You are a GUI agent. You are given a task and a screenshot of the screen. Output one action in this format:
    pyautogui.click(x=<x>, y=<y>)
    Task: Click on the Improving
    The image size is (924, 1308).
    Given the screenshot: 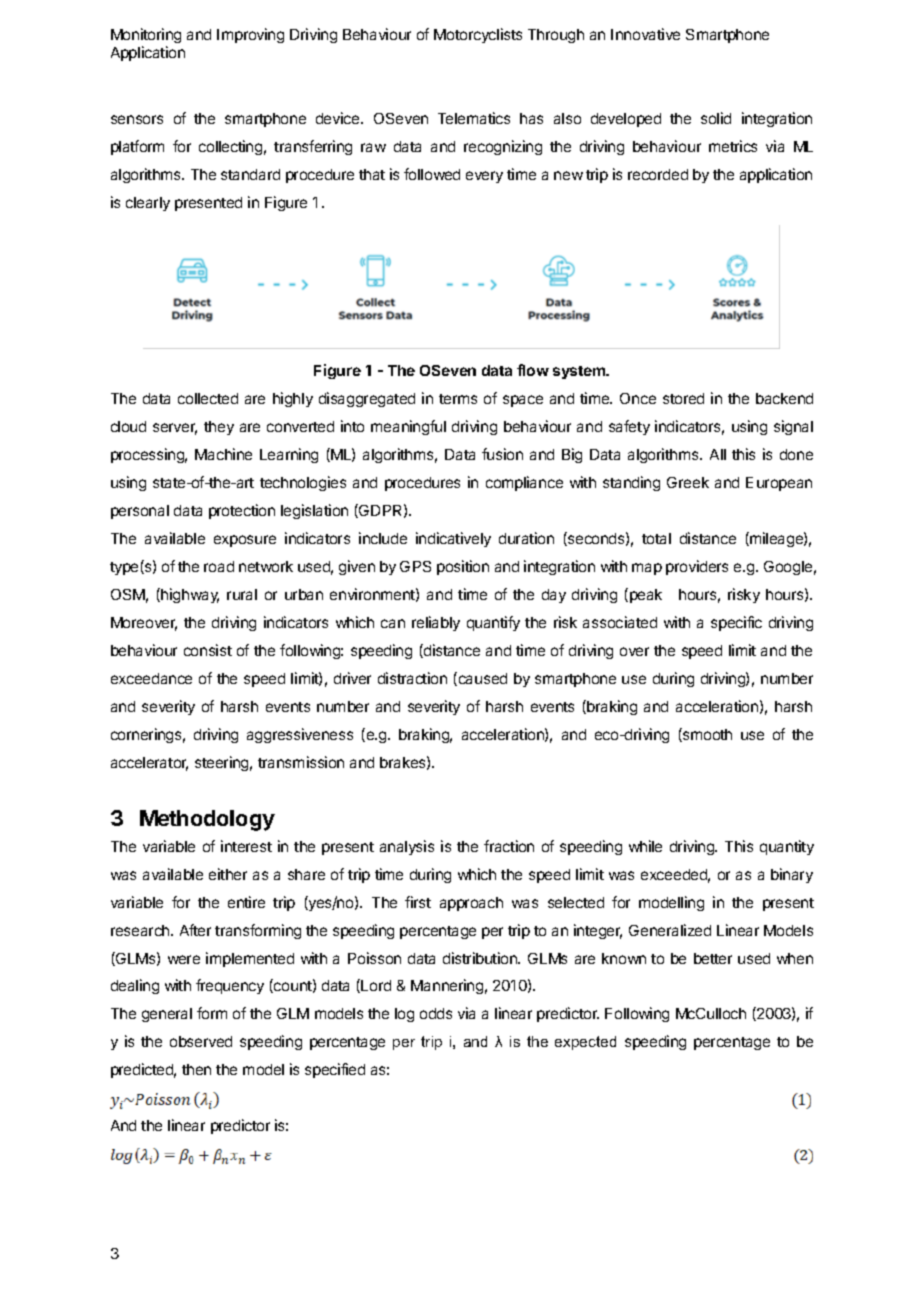 What is the action you would take?
    pyautogui.click(x=250, y=35)
